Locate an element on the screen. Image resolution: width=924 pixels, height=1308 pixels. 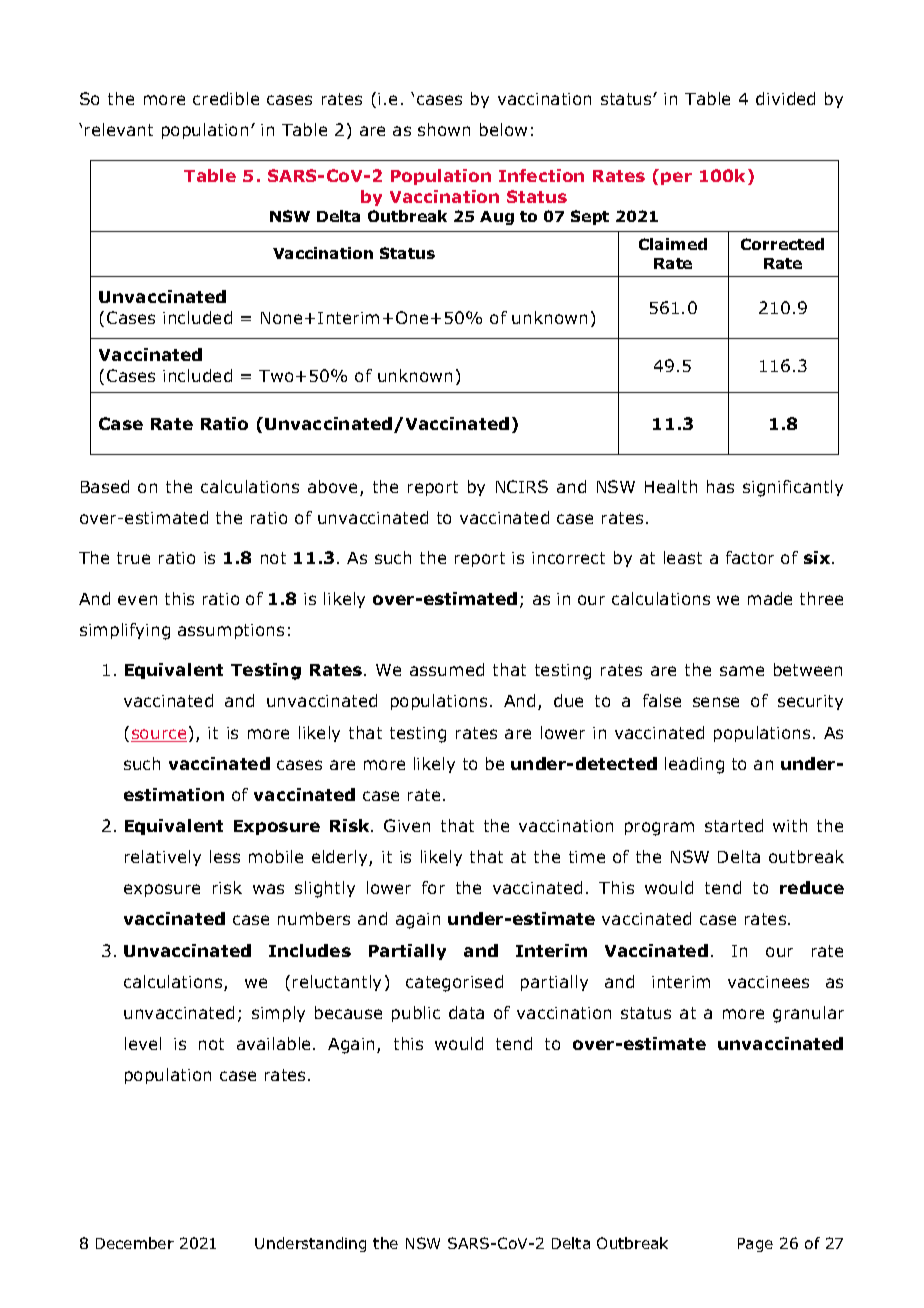
shown is located at coordinates (444, 129).
